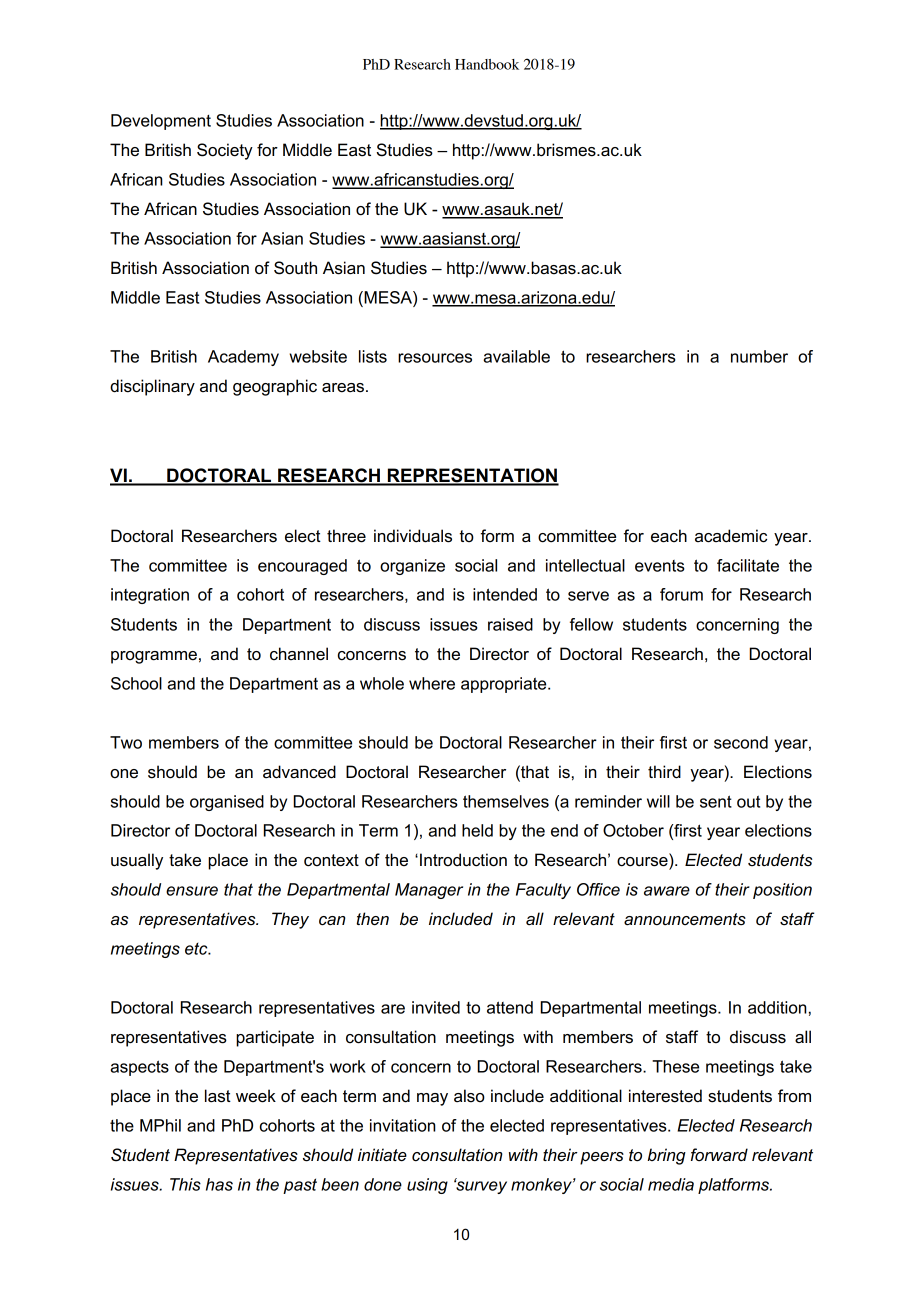  I want to click on Academy, so click(243, 358).
